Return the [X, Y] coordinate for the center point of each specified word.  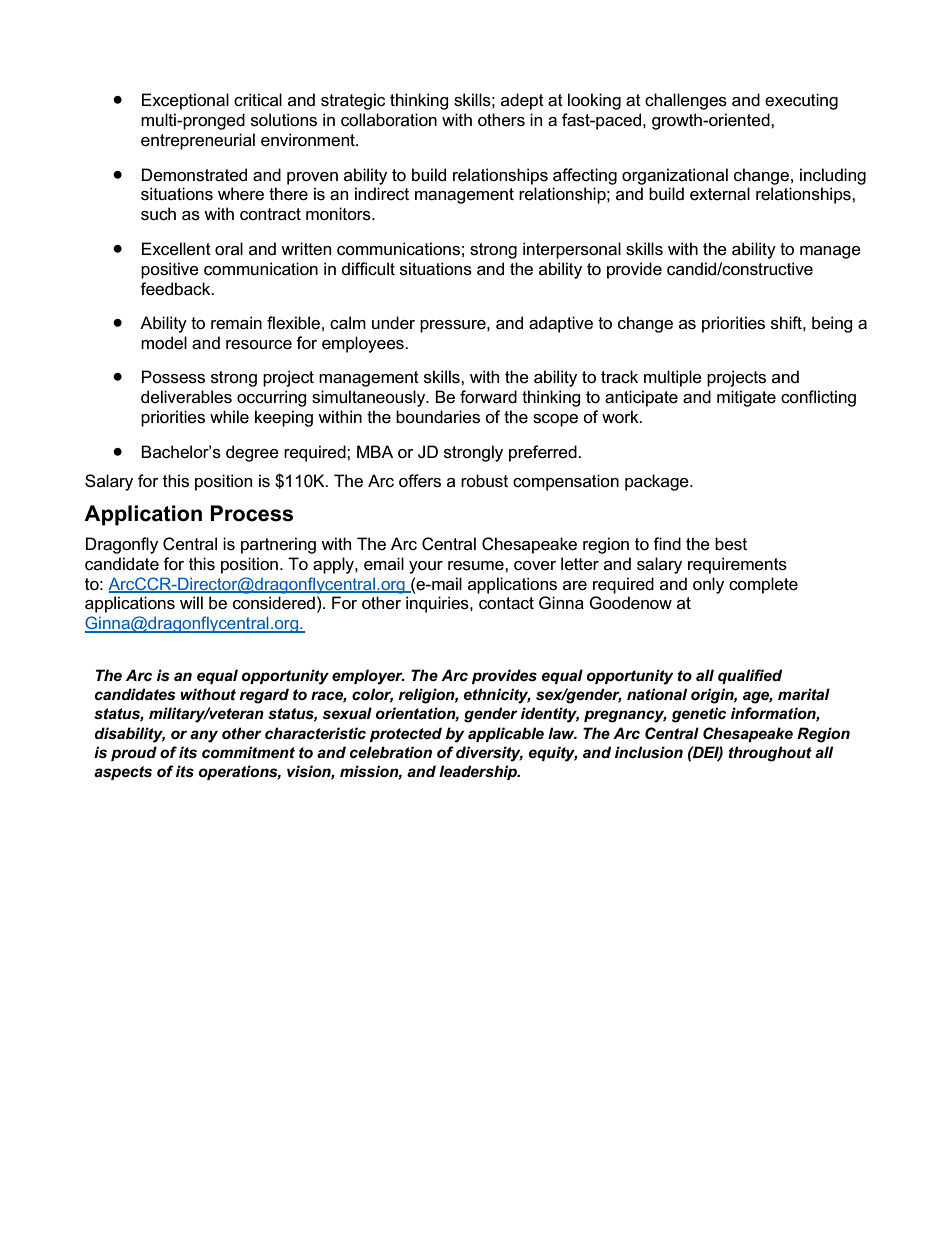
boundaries [438, 417]
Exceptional [185, 101]
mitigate [746, 398]
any [204, 736]
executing [801, 101]
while [229, 417]
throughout [770, 754]
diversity [489, 754]
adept [522, 101]
